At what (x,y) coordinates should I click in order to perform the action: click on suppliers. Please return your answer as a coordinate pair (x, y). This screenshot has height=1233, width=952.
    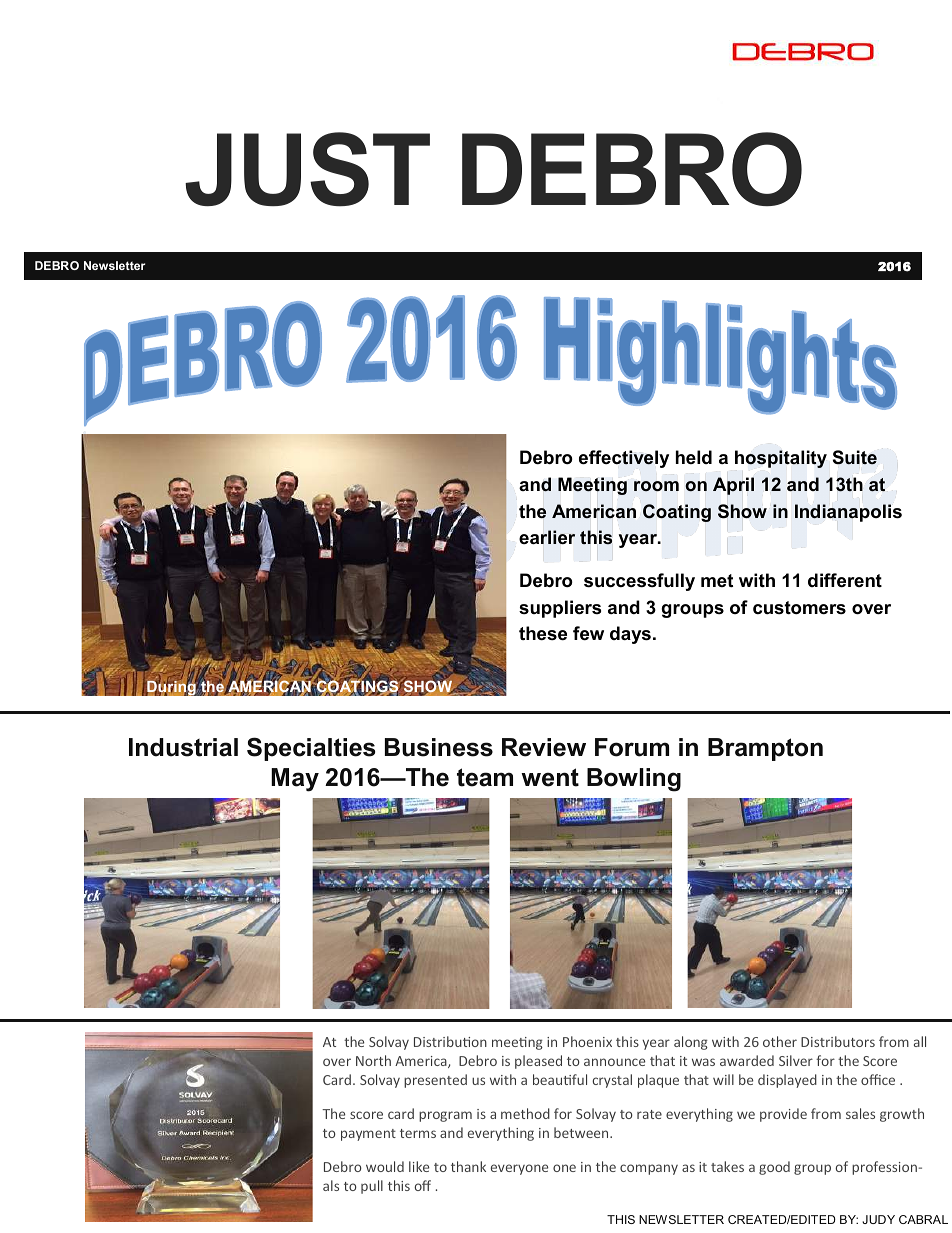
    Looking at the image, I should click on (560, 609).
